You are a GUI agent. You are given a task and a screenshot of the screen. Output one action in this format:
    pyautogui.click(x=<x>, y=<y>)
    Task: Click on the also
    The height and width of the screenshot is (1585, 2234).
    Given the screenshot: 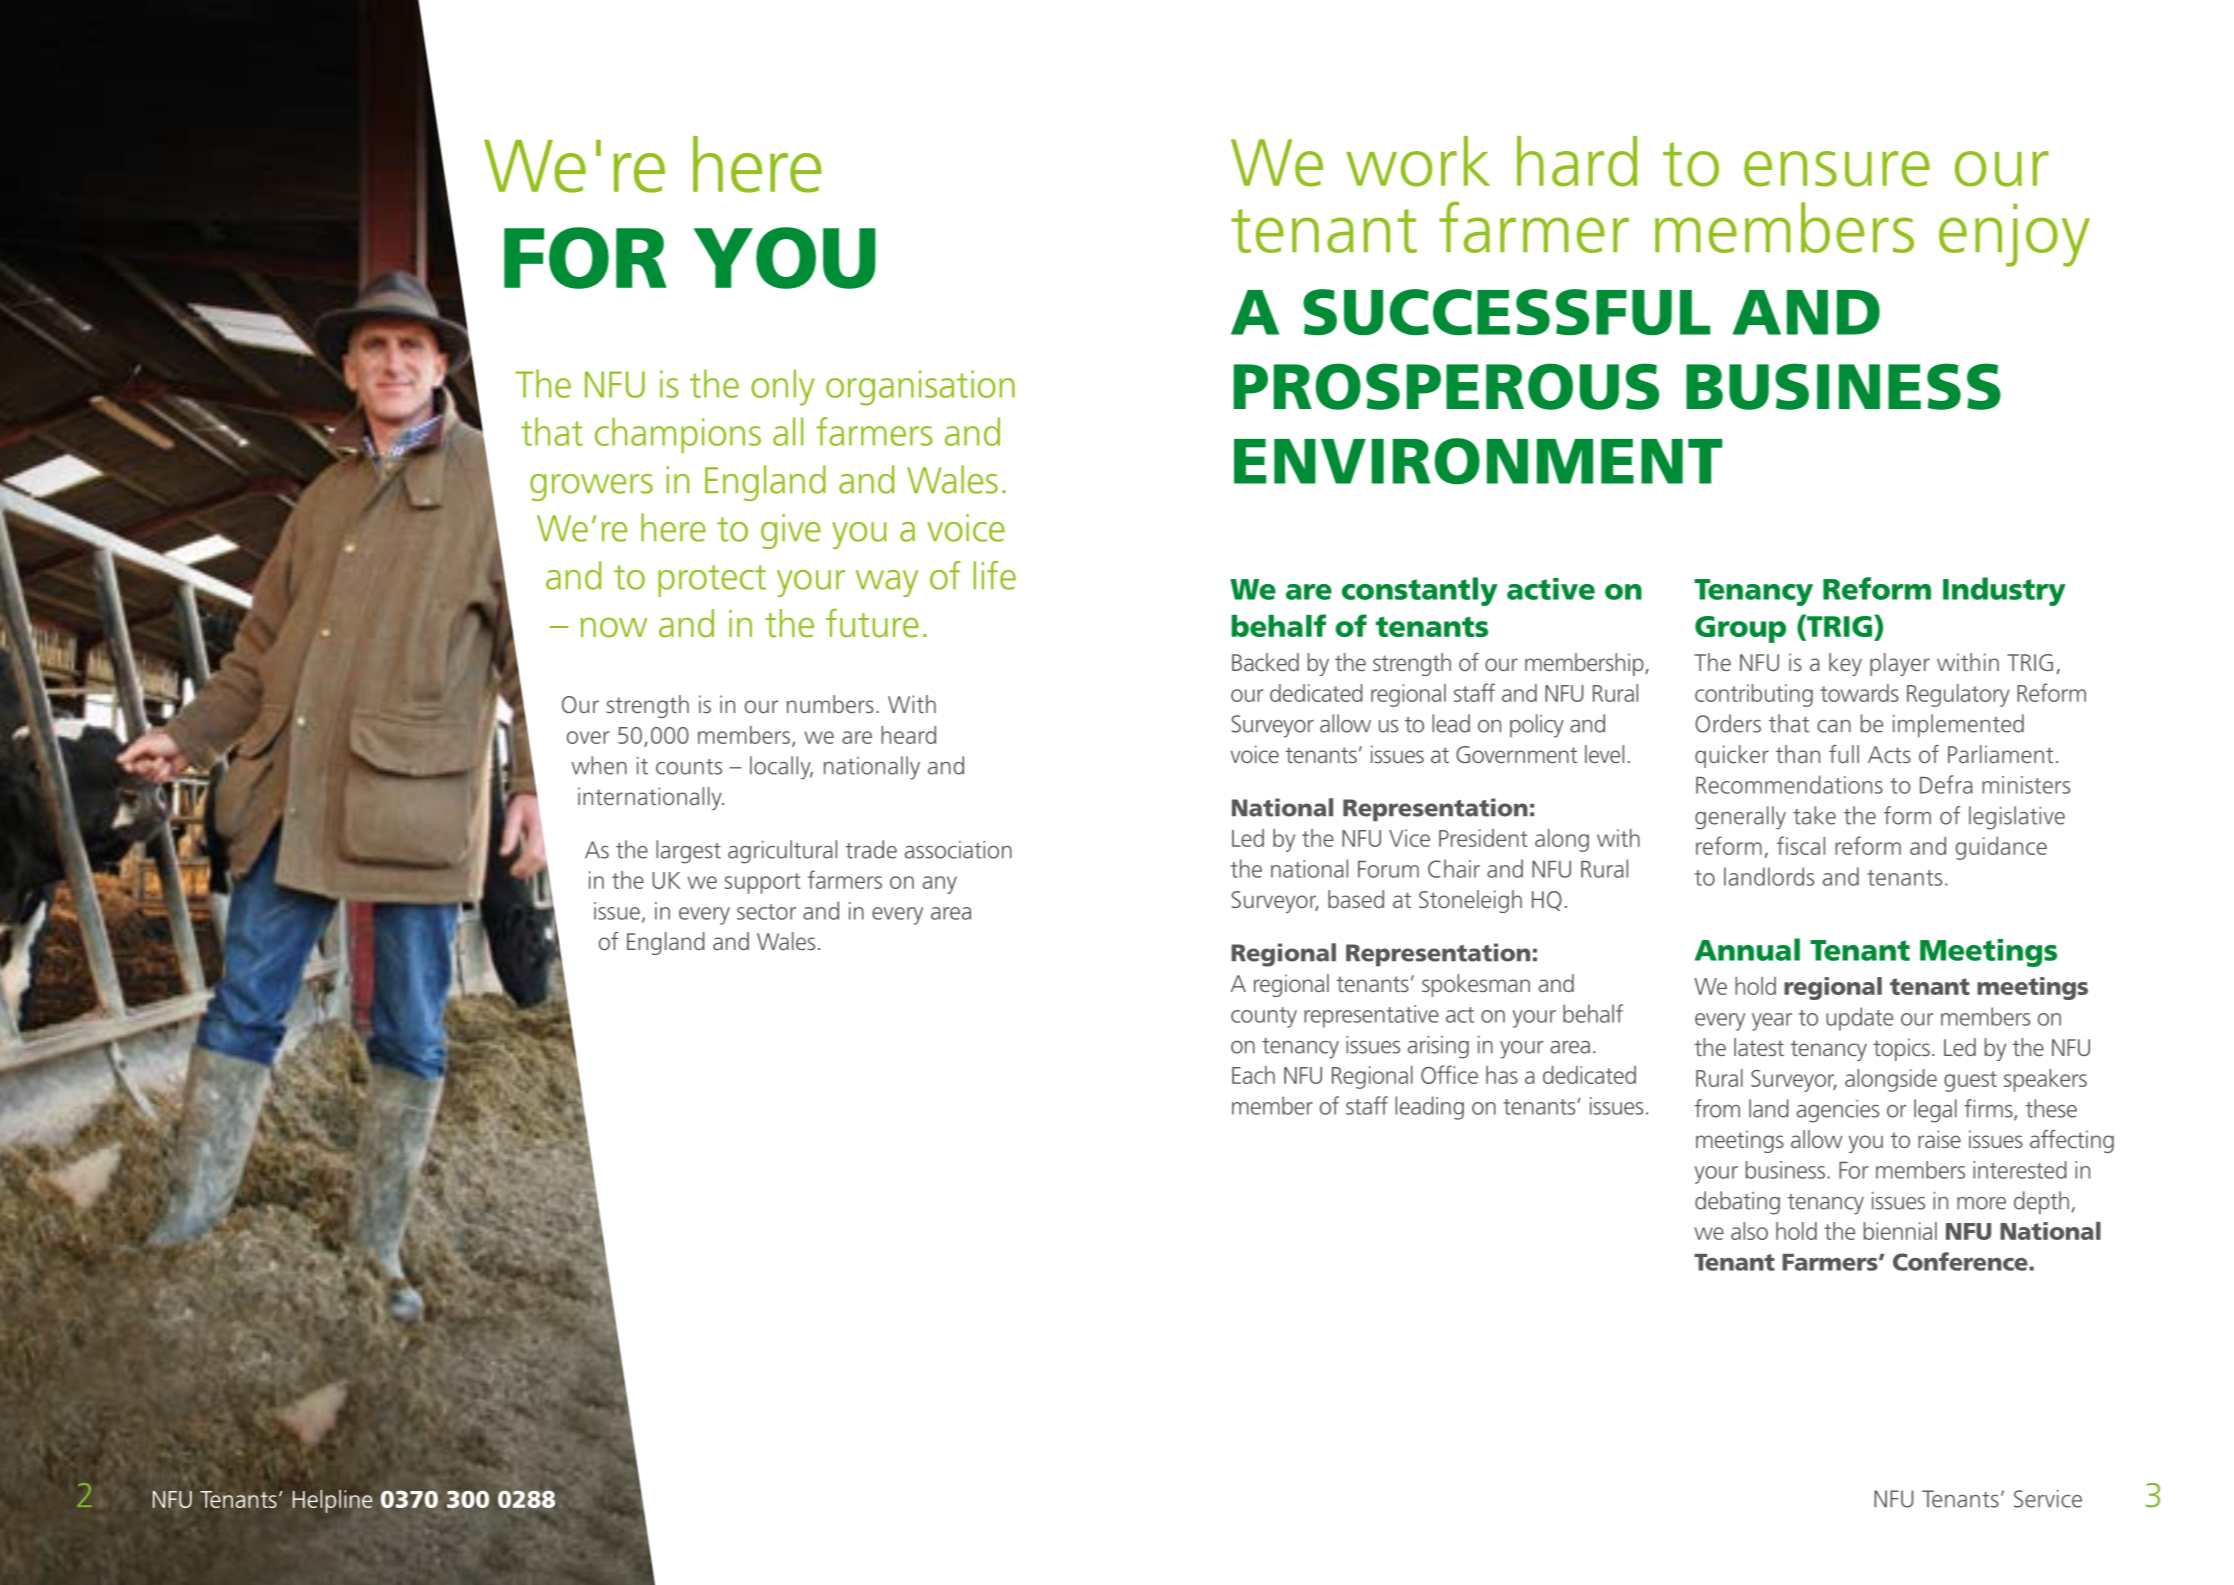 What is the action you would take?
    pyautogui.click(x=1749, y=1231)
